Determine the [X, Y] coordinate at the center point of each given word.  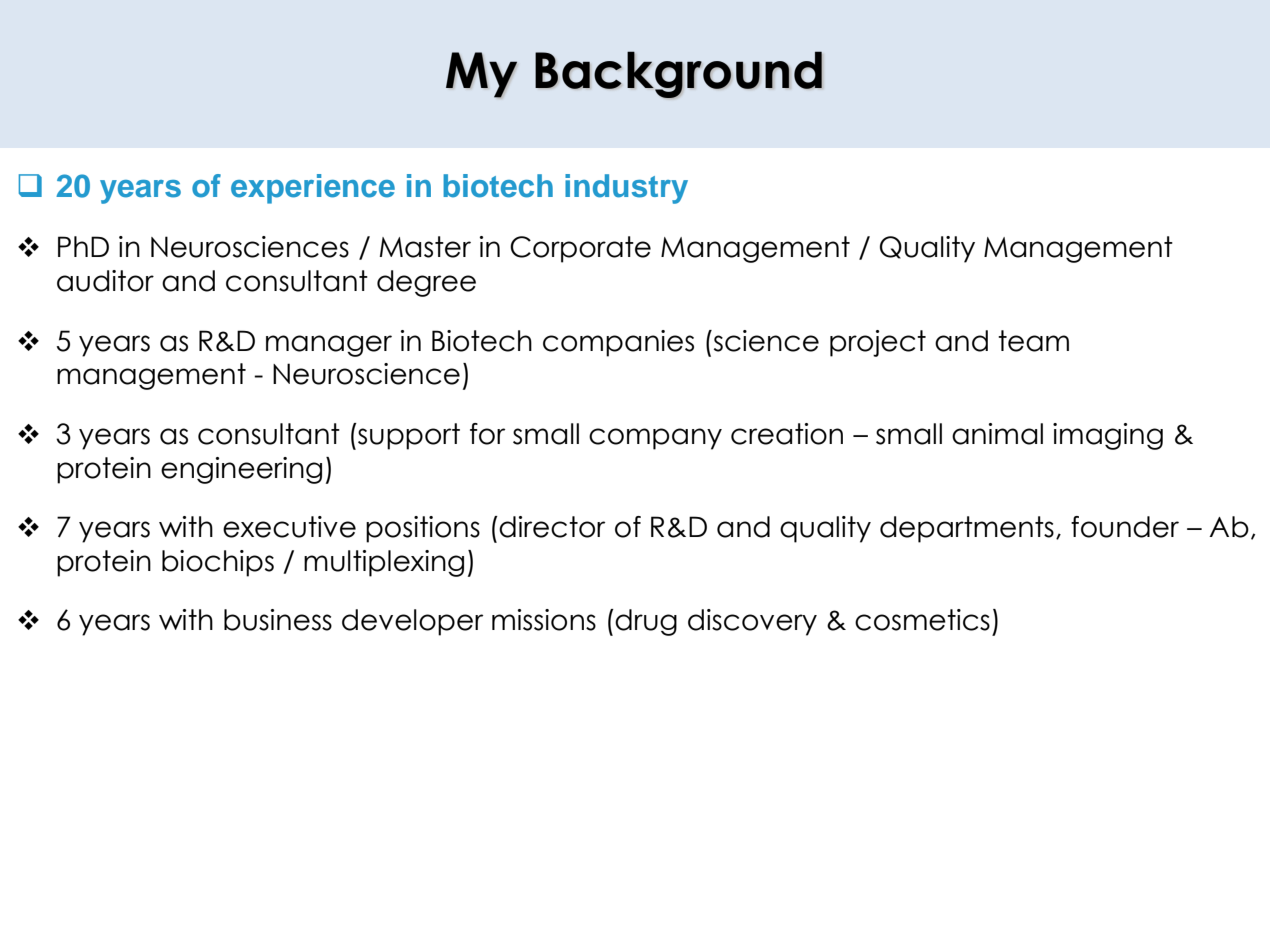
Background [678, 74]
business [278, 620]
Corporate [580, 249]
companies [618, 343]
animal [997, 434]
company [655, 439]
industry [626, 189]
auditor [105, 281]
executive [289, 527]
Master [425, 247]
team [1033, 341]
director [552, 527]
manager [329, 346]
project [878, 343]
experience [313, 189]
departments [967, 529]
